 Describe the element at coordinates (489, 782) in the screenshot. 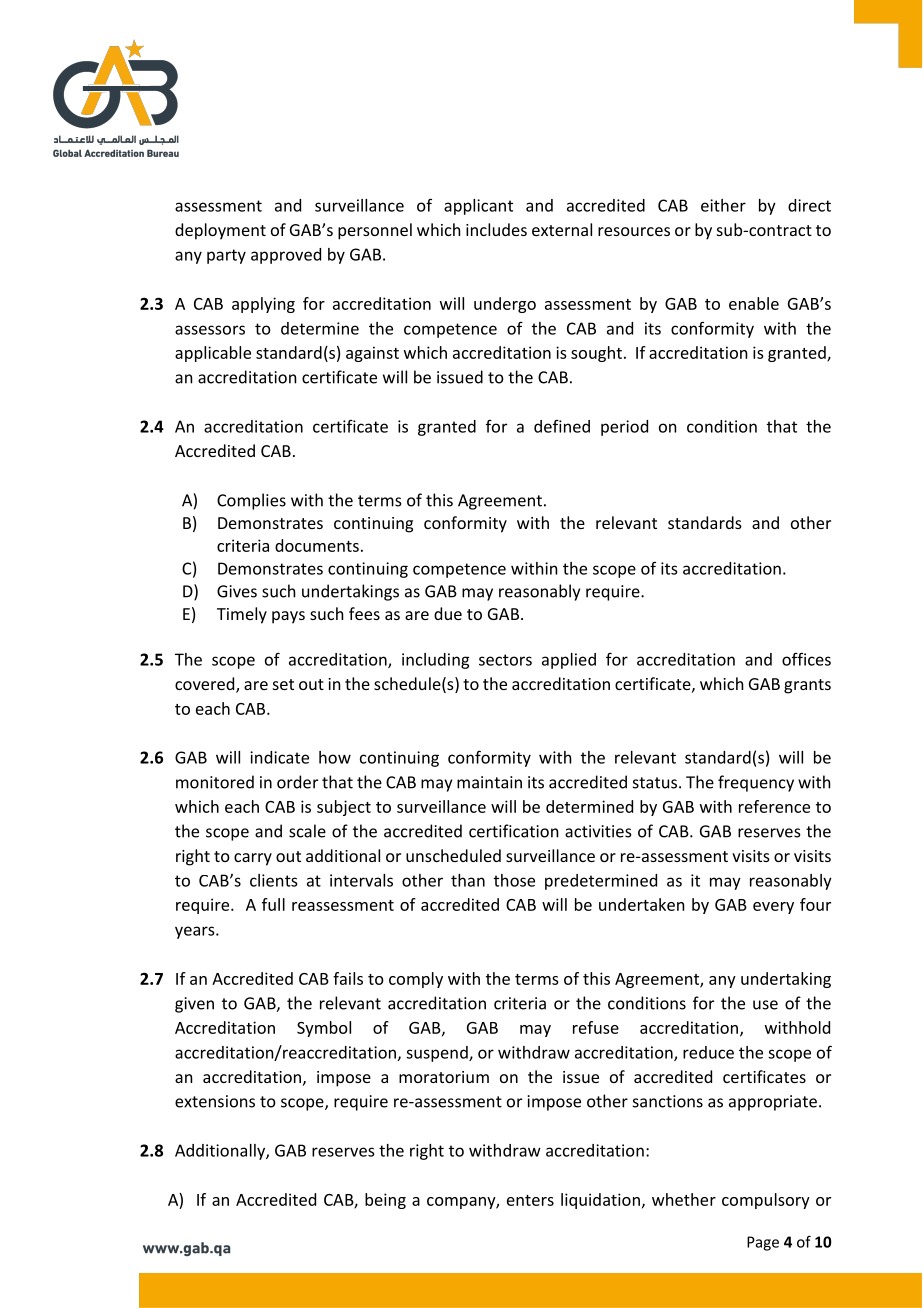

I see `maintain` at that location.
